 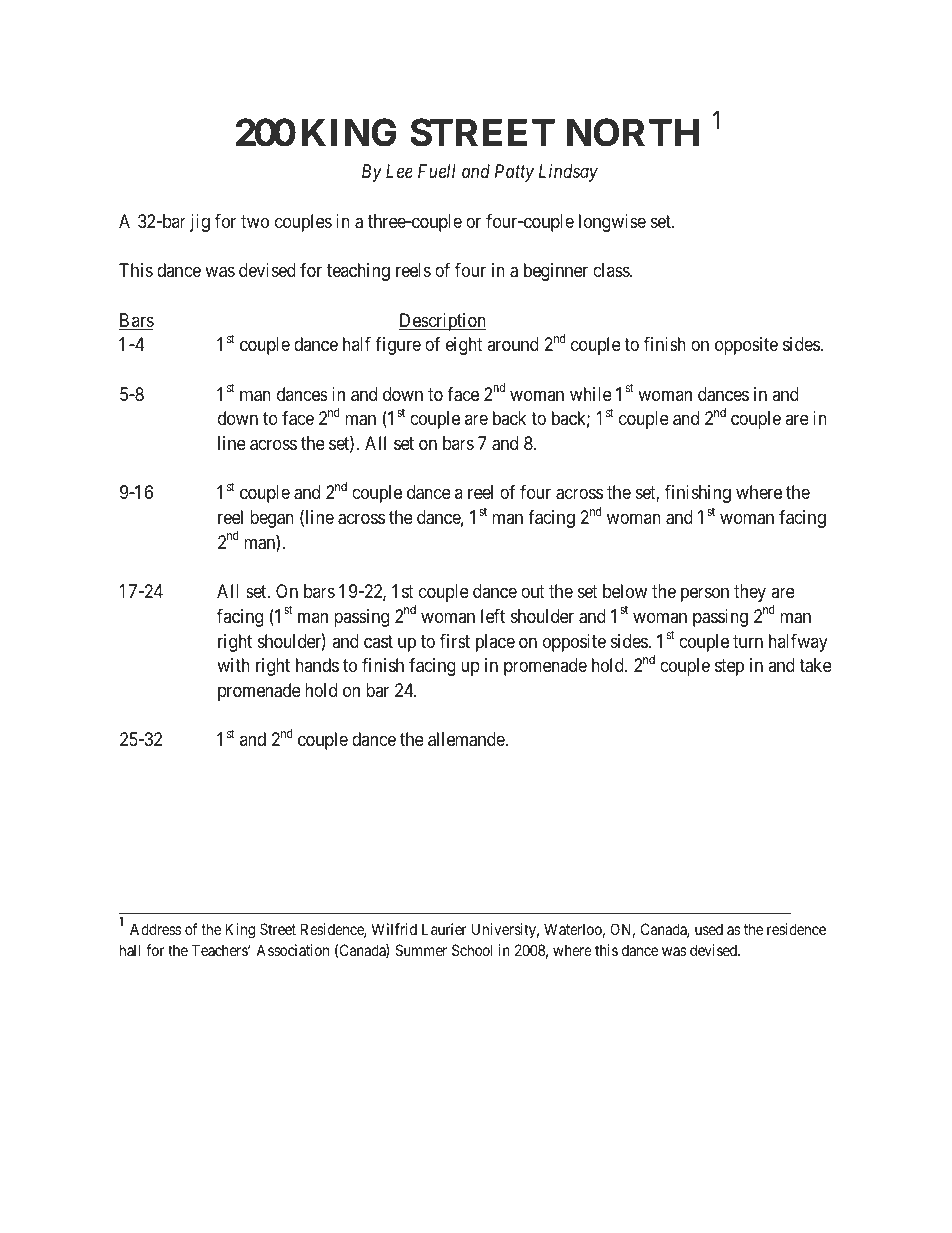 I want to click on NORTH, so click(x=633, y=133).
